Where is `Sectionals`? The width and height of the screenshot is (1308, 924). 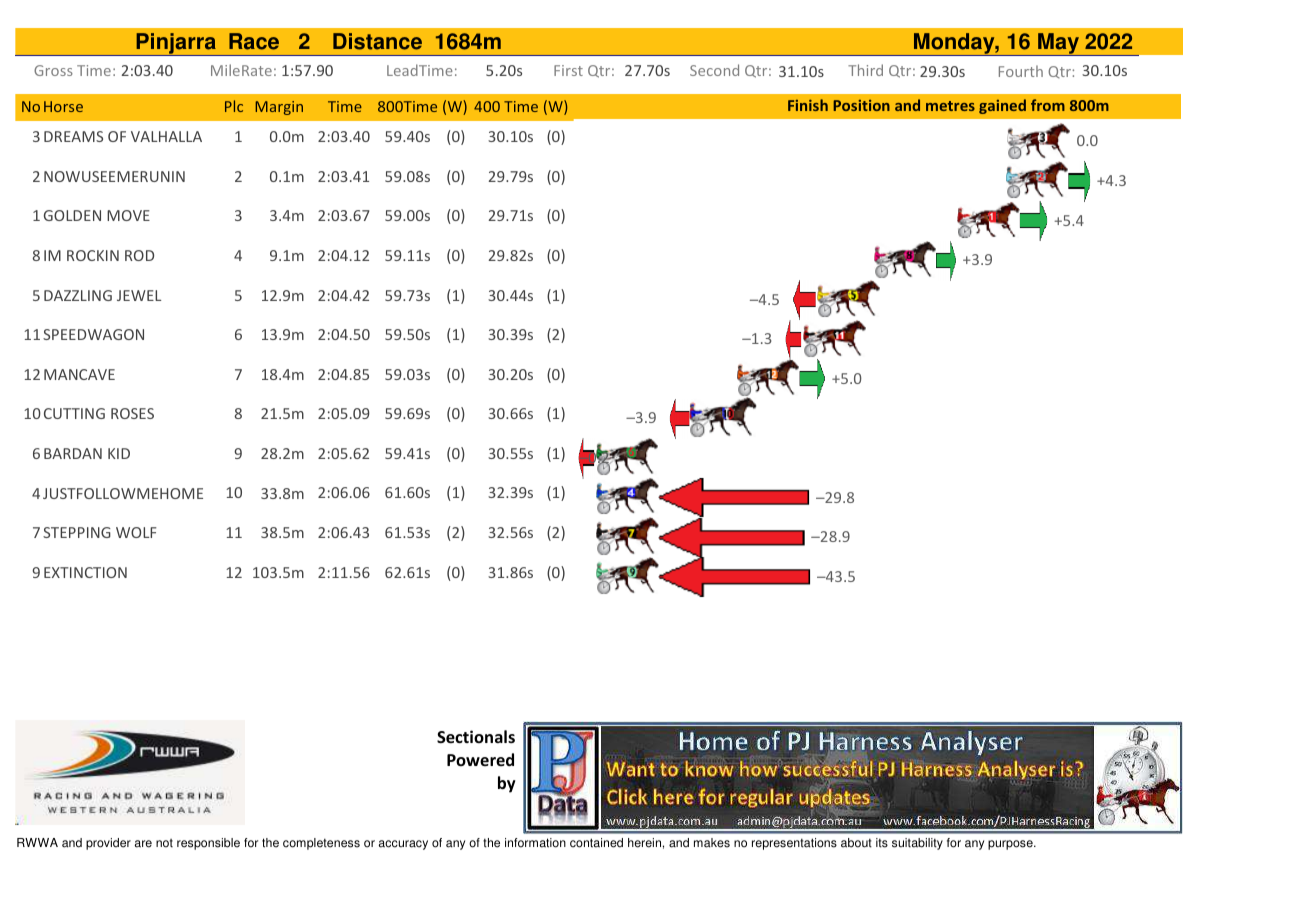 Sectionals is located at coordinates (476, 737).
